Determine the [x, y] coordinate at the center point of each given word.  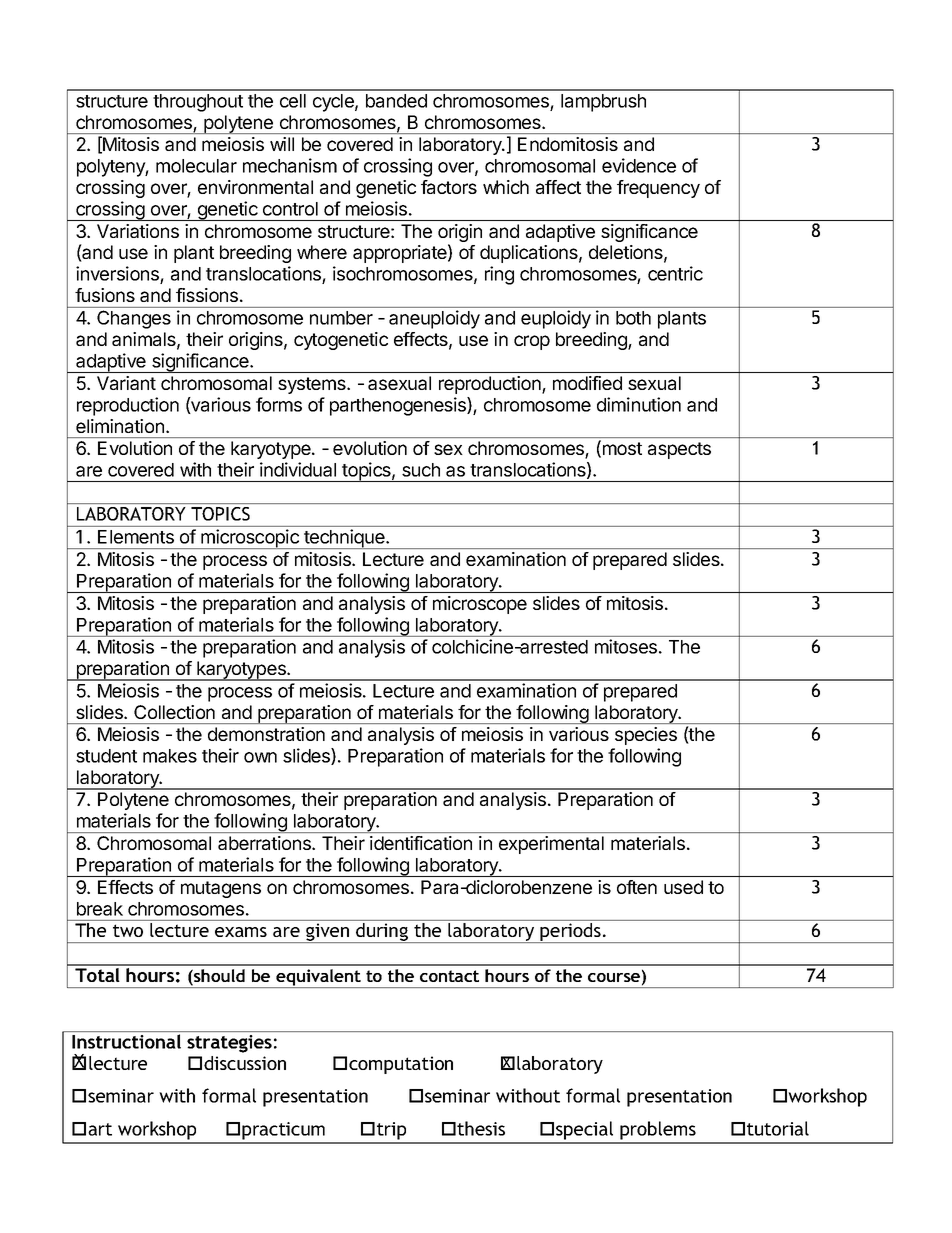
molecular [196, 166]
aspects [679, 450]
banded [396, 101]
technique [344, 539]
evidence [639, 165]
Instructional [126, 1041]
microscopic [250, 539]
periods [571, 933]
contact [449, 976]
